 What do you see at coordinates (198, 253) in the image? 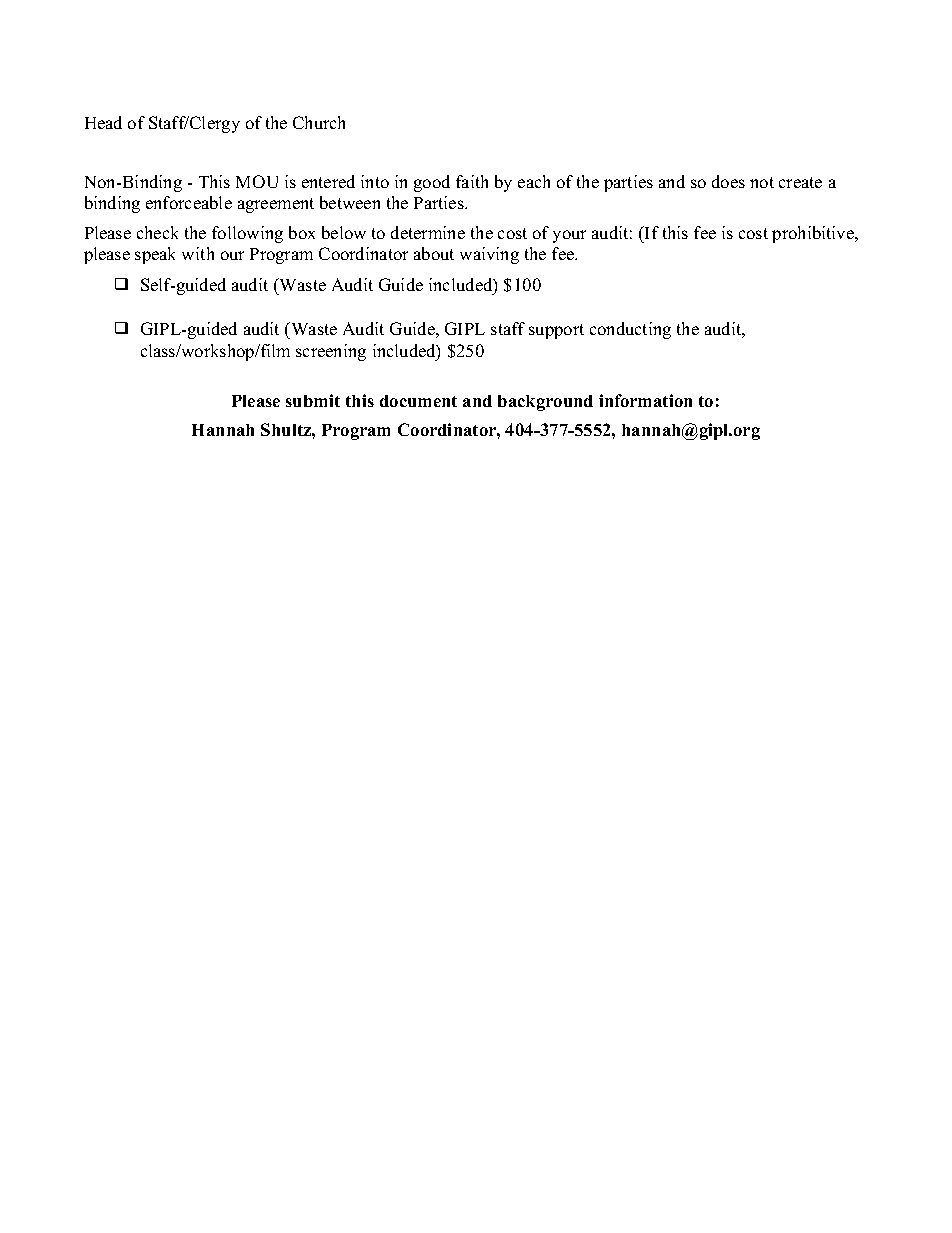
I see `with` at bounding box center [198, 253].
